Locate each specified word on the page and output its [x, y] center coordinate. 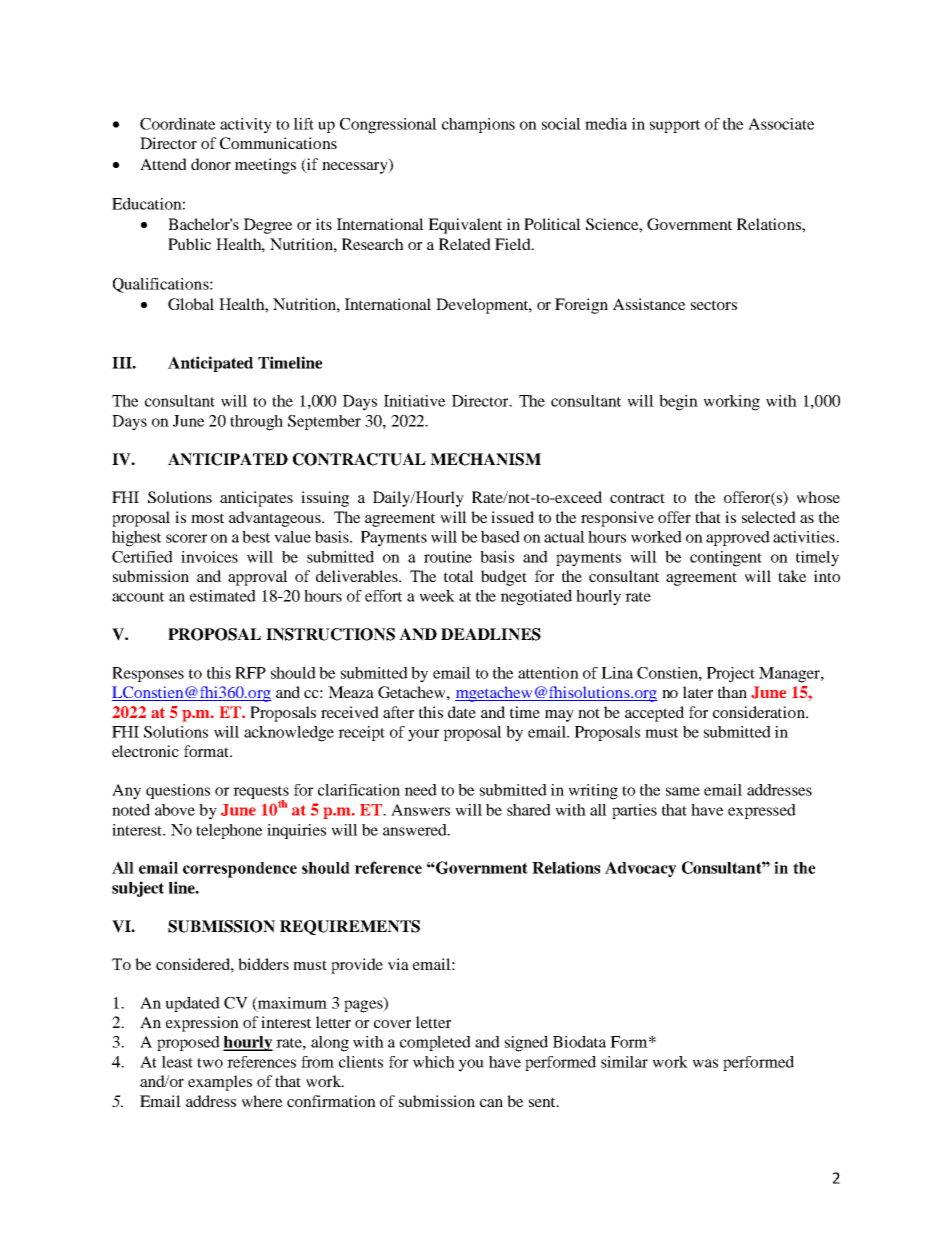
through [256, 423]
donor [211, 164]
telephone [229, 831]
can [491, 1103]
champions [478, 125]
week [437, 596]
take [792, 576]
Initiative [414, 401]
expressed [762, 811]
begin [678, 403]
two [210, 1063]
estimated [223, 596]
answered [416, 830]
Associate [781, 124]
